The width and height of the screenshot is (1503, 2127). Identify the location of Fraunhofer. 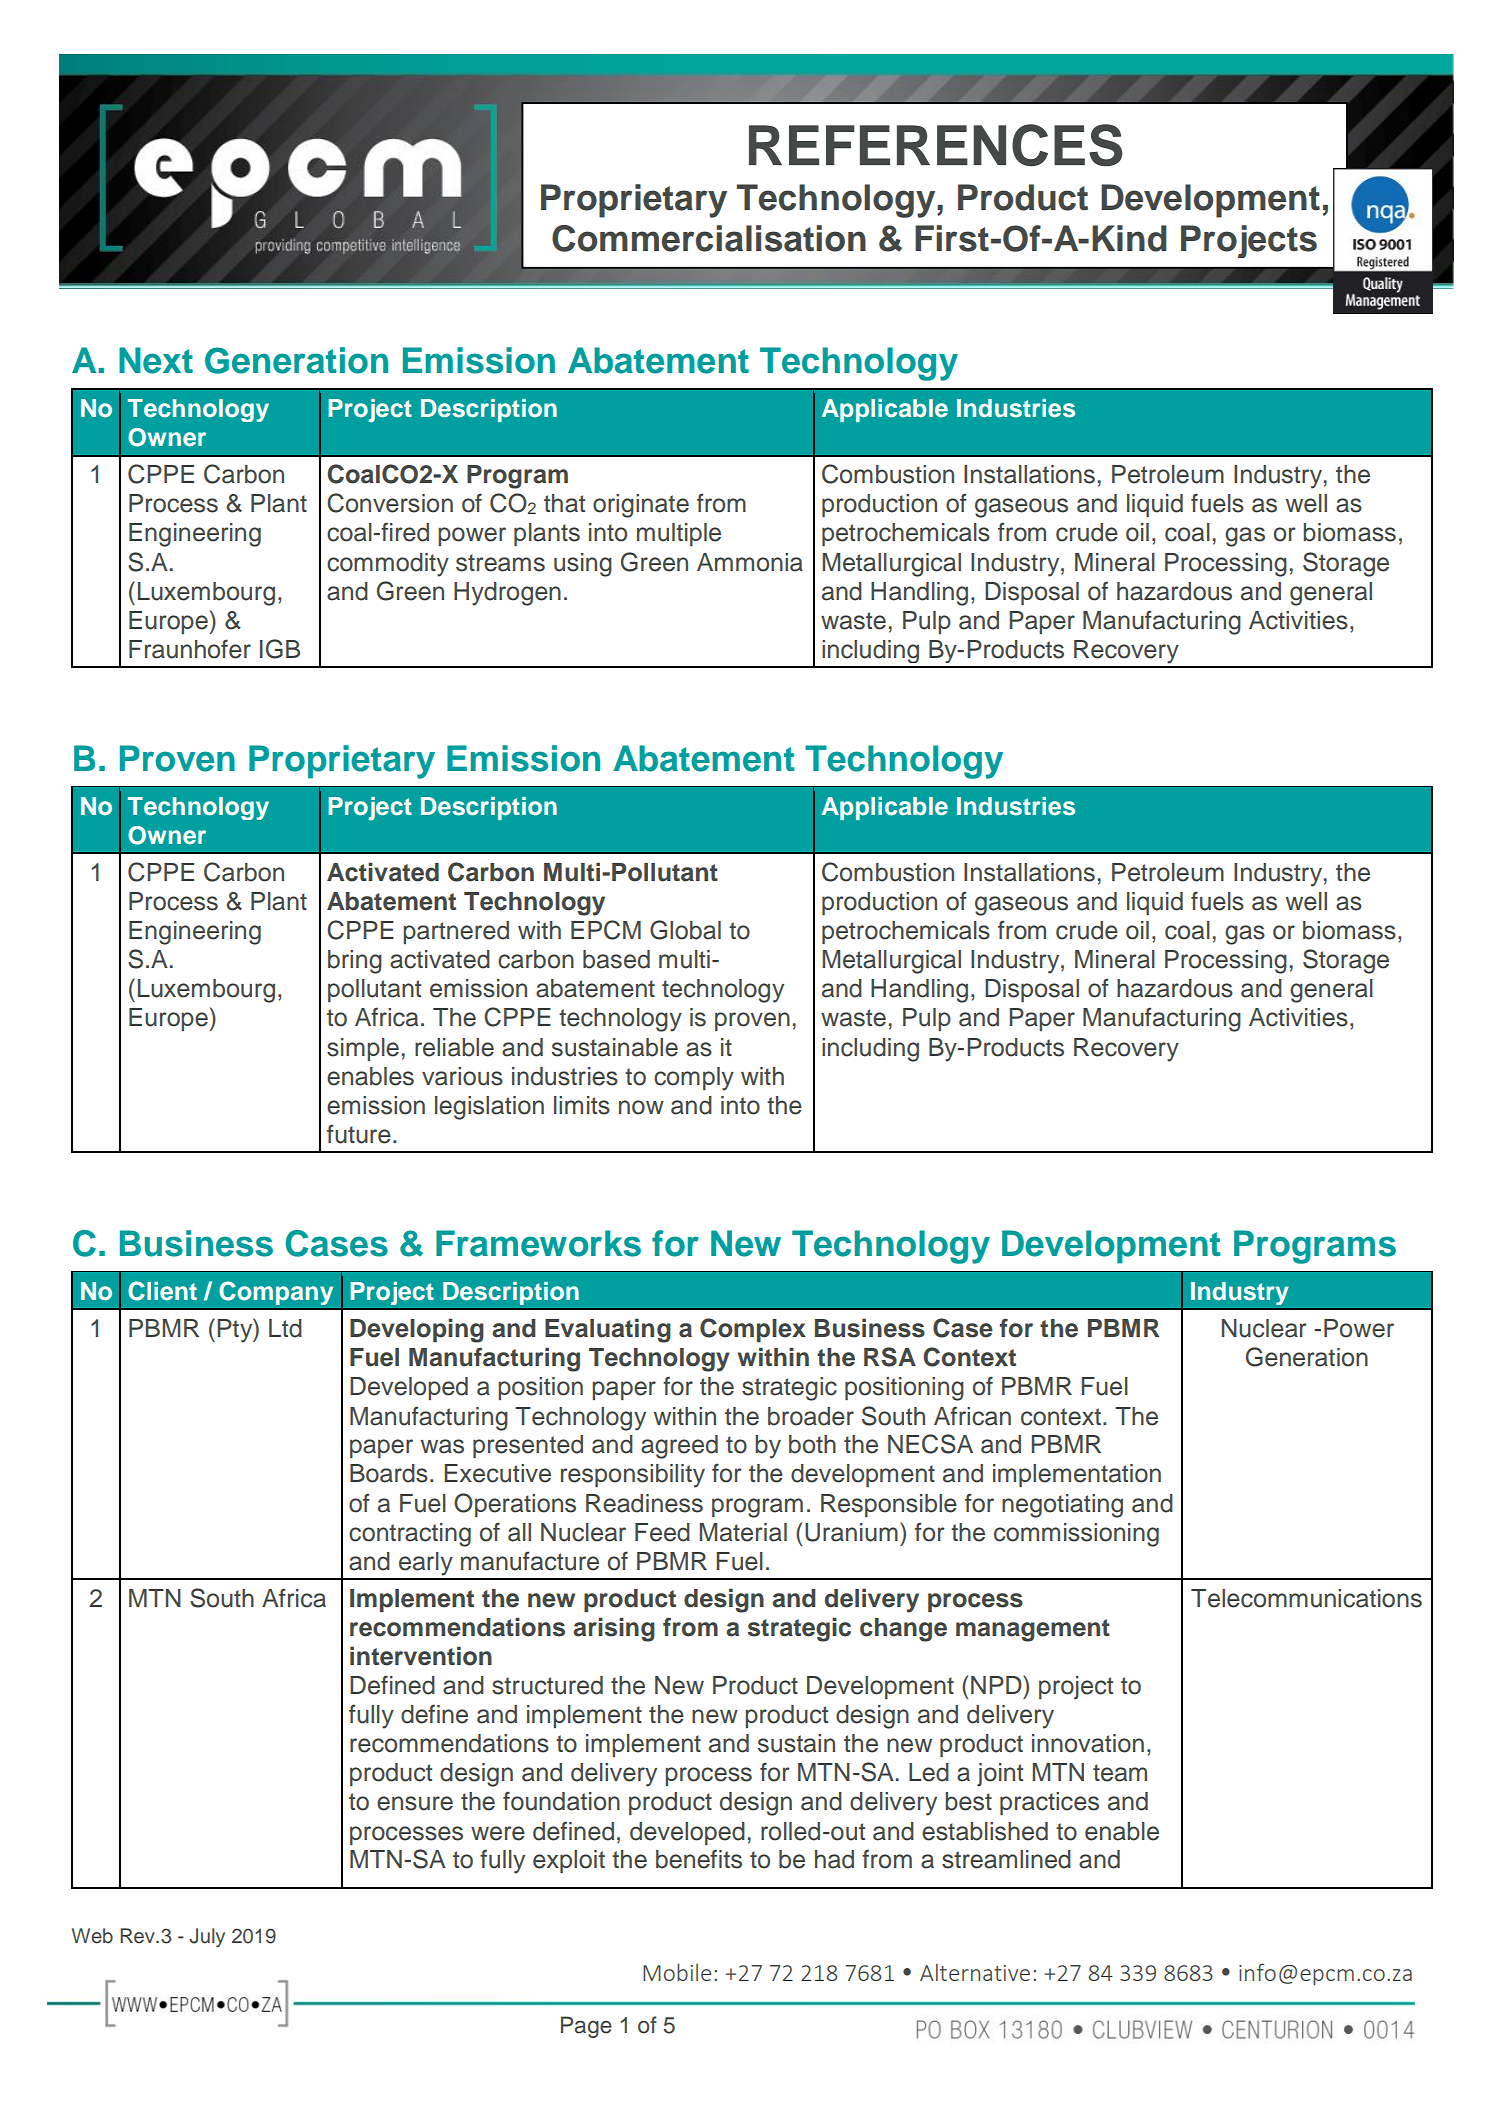
(190, 649).
